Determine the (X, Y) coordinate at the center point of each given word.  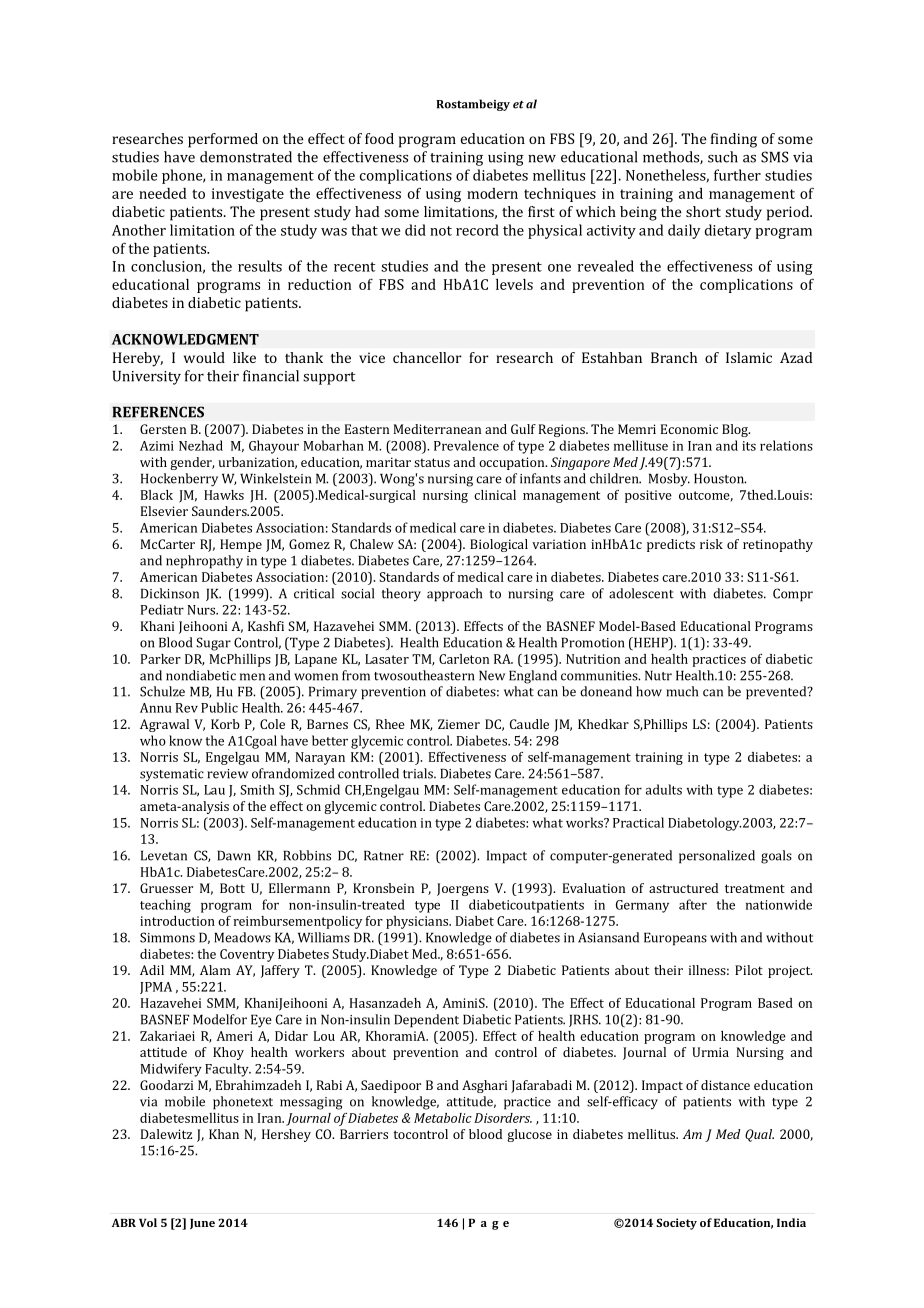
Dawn (234, 855)
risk (711, 544)
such (723, 157)
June (202, 1223)
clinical (495, 495)
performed (223, 140)
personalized (717, 857)
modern (492, 193)
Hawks (224, 495)
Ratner (384, 855)
